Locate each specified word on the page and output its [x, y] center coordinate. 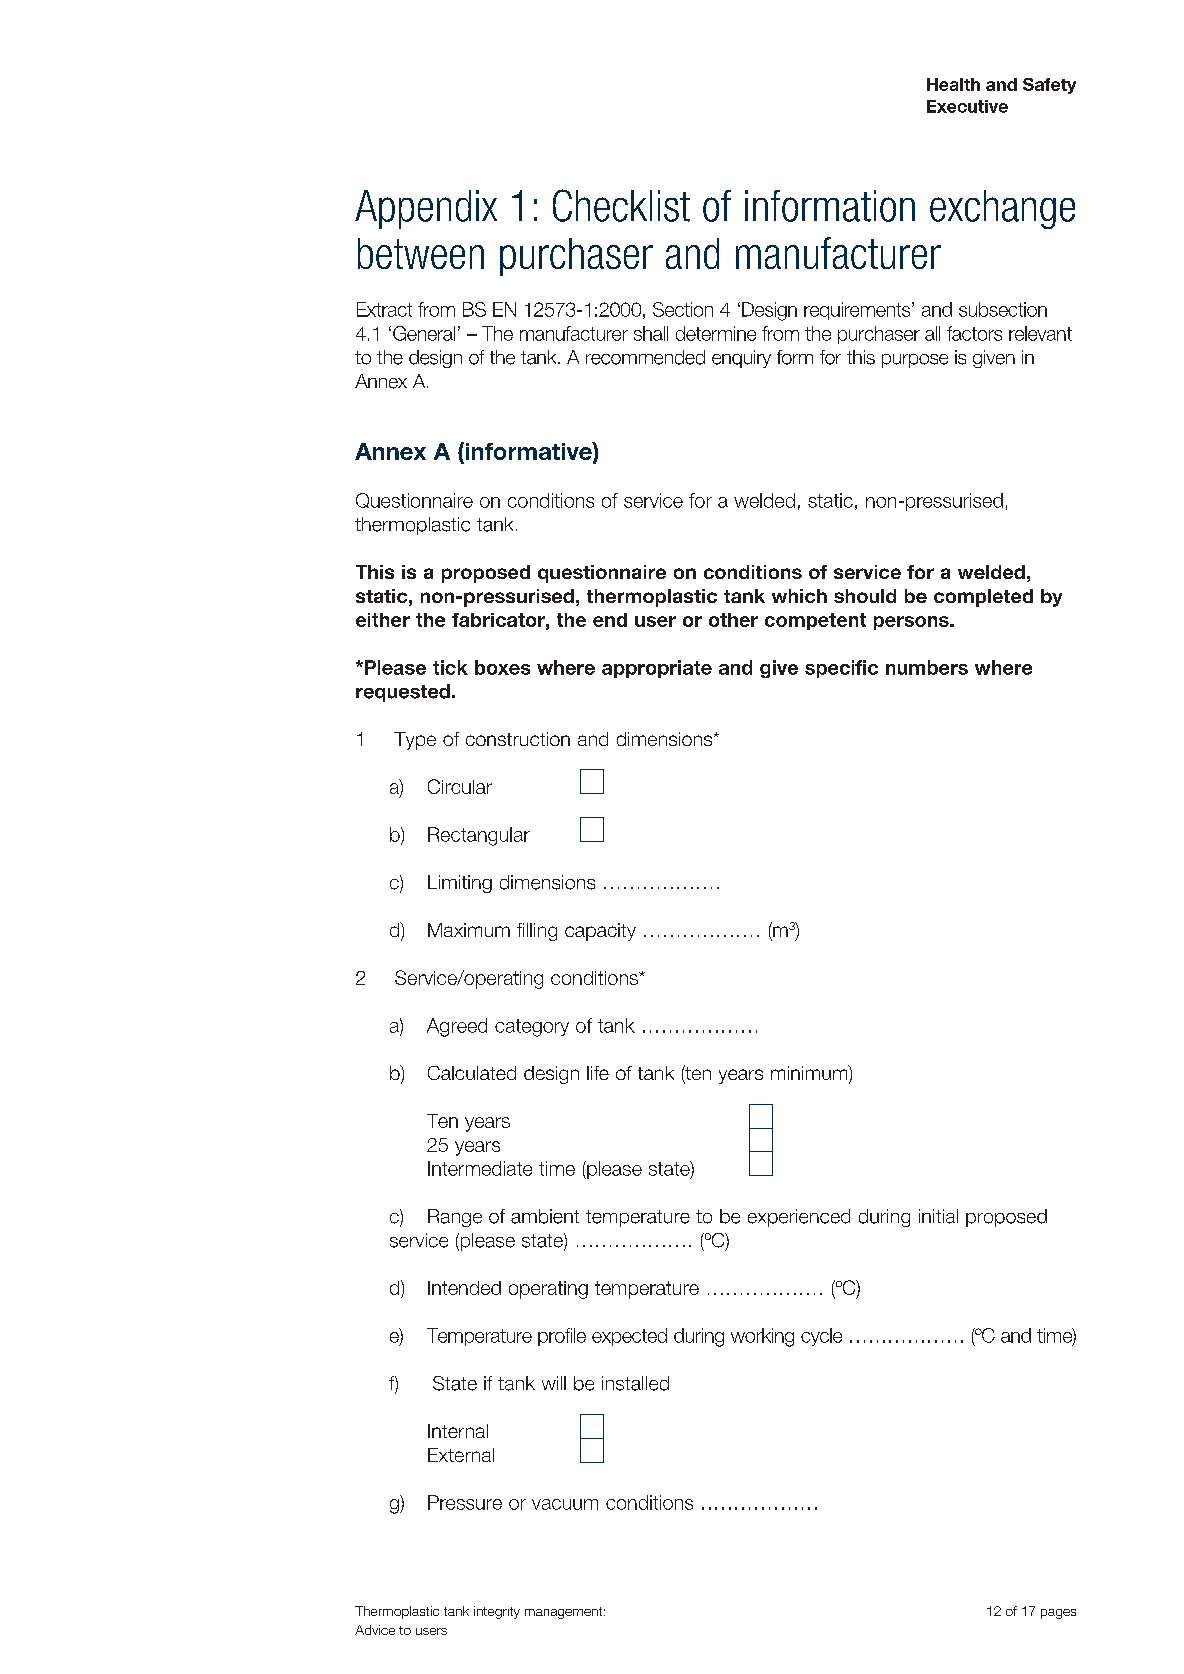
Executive [967, 106]
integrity [497, 1612]
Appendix [426, 209]
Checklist [621, 205]
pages [1058, 1614]
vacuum [565, 1504]
